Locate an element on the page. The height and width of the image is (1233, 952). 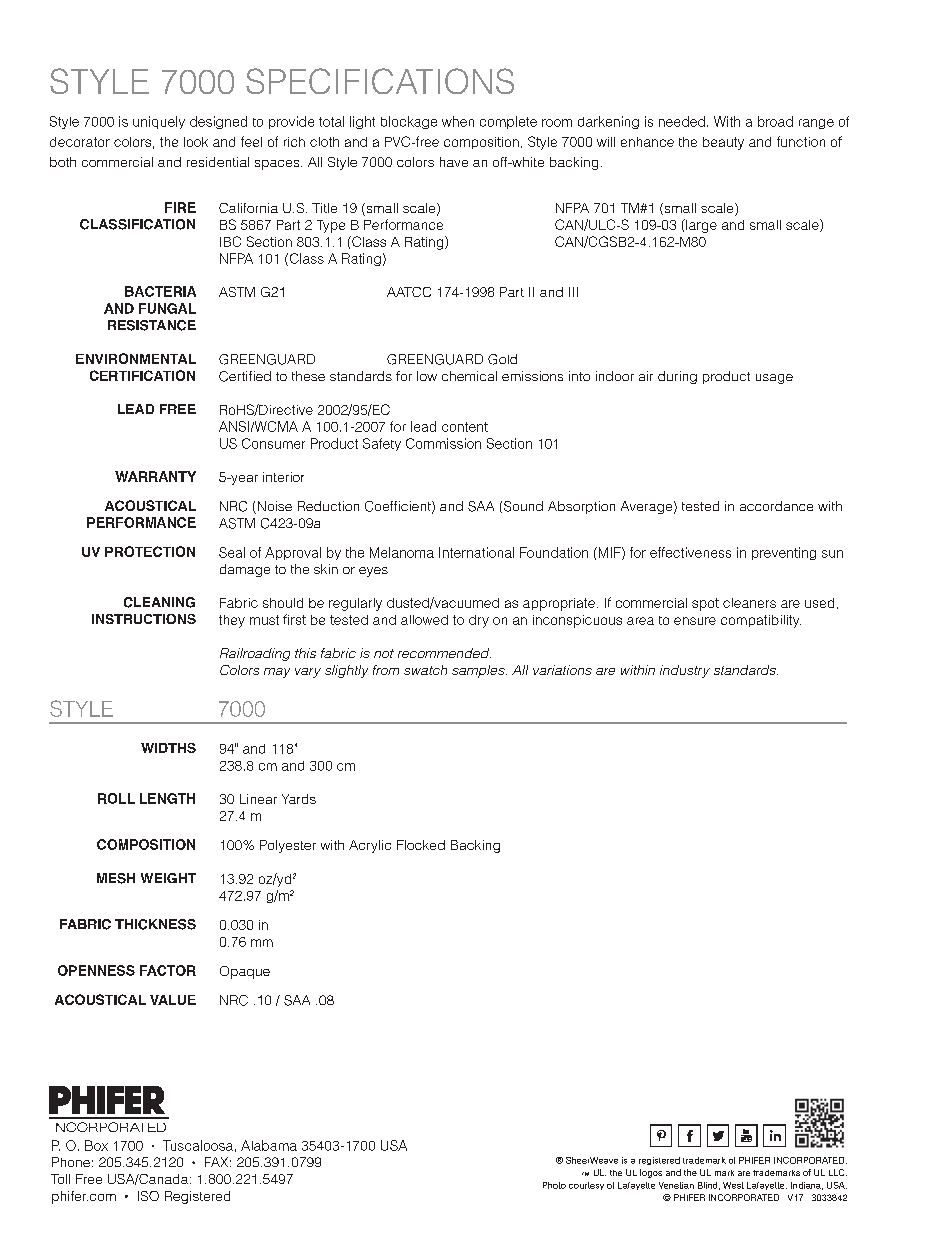
broad is located at coordinates (775, 121).
